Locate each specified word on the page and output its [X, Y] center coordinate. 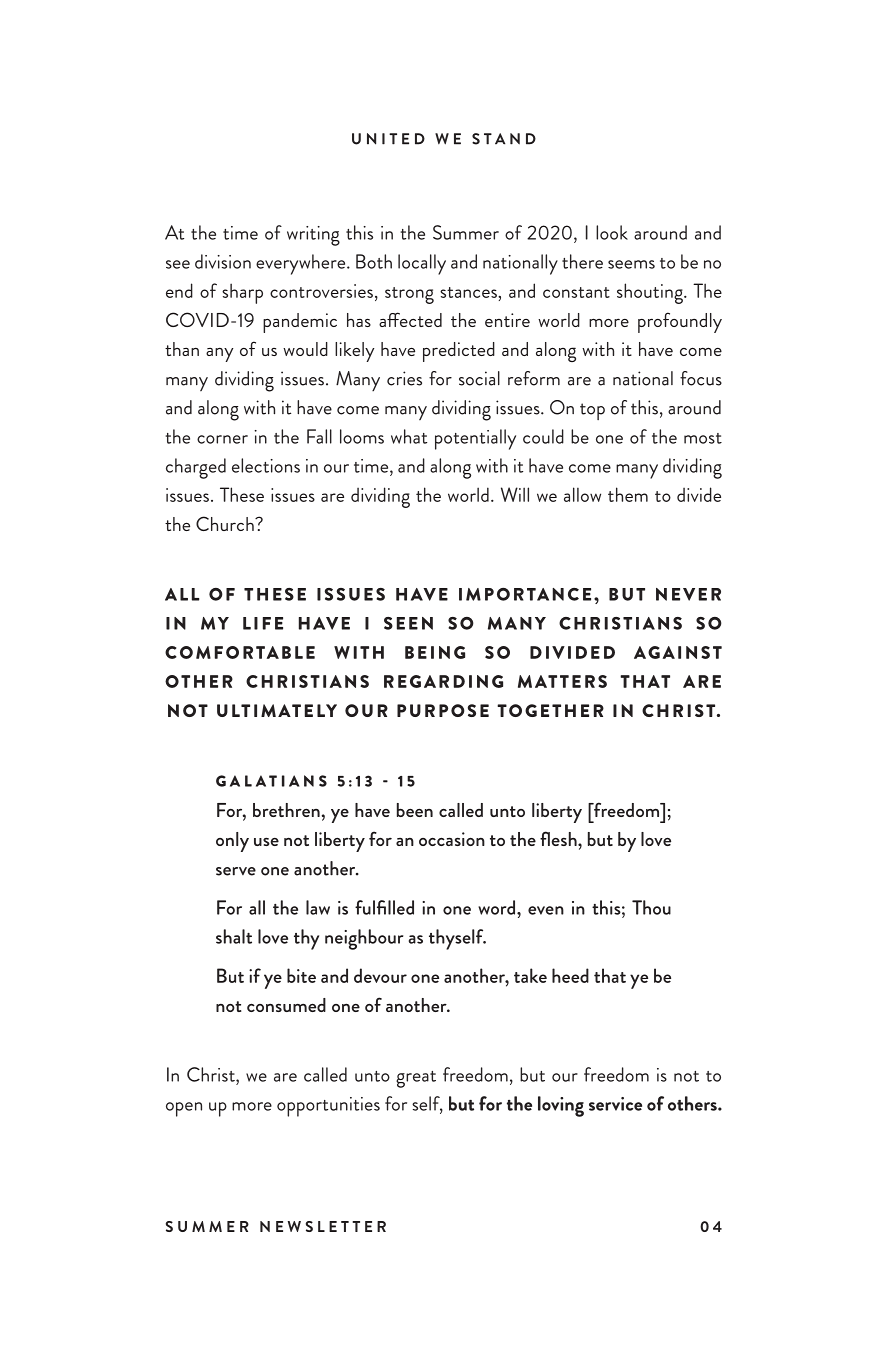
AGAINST [678, 652]
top [592, 411]
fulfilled [384, 907]
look [612, 232]
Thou [651, 907]
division [223, 261]
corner [222, 439]
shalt [234, 936]
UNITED [388, 139]
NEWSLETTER [323, 1226]
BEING [435, 652]
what [409, 436]
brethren [286, 810]
